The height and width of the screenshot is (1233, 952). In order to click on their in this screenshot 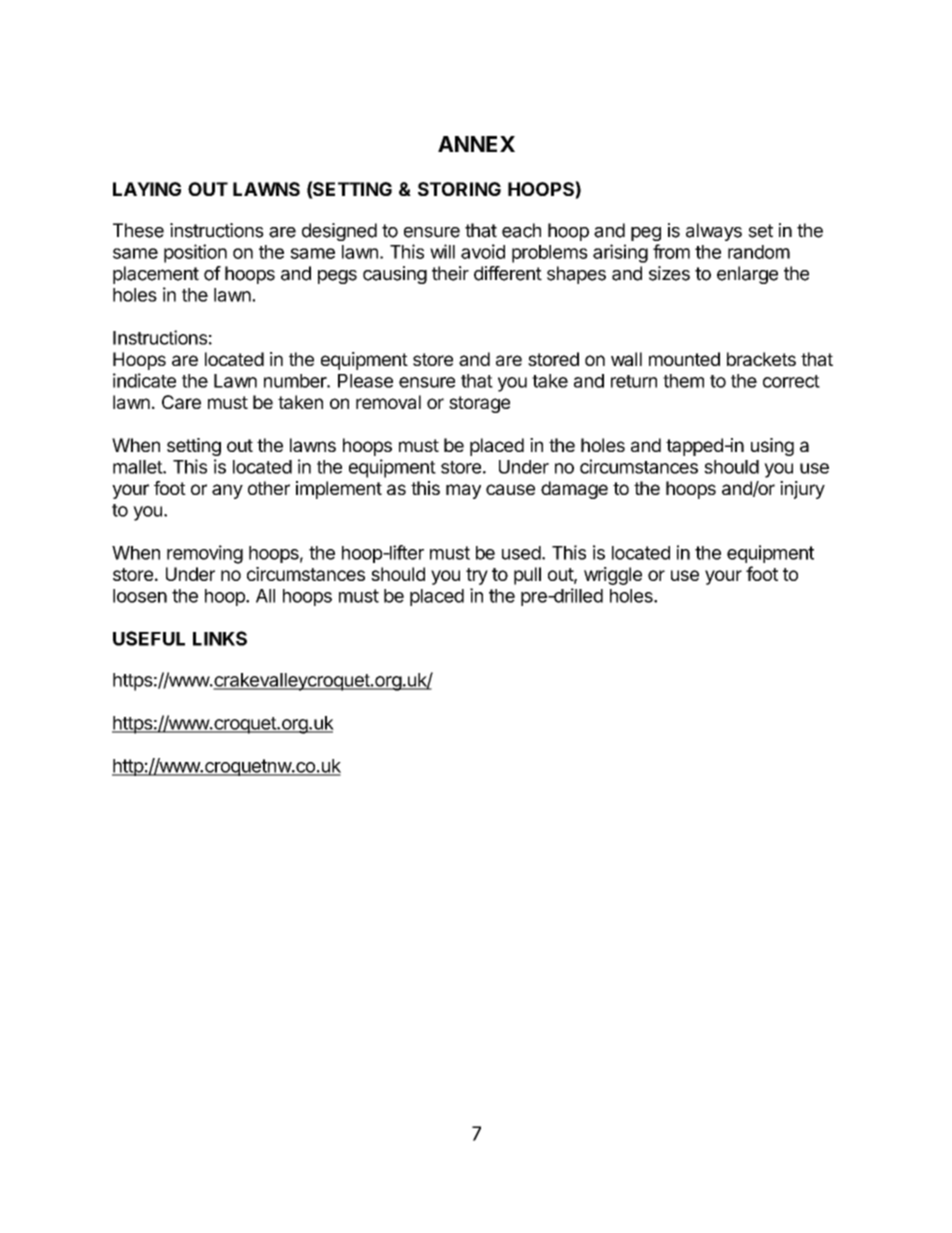, I will do `click(450, 273)`.
